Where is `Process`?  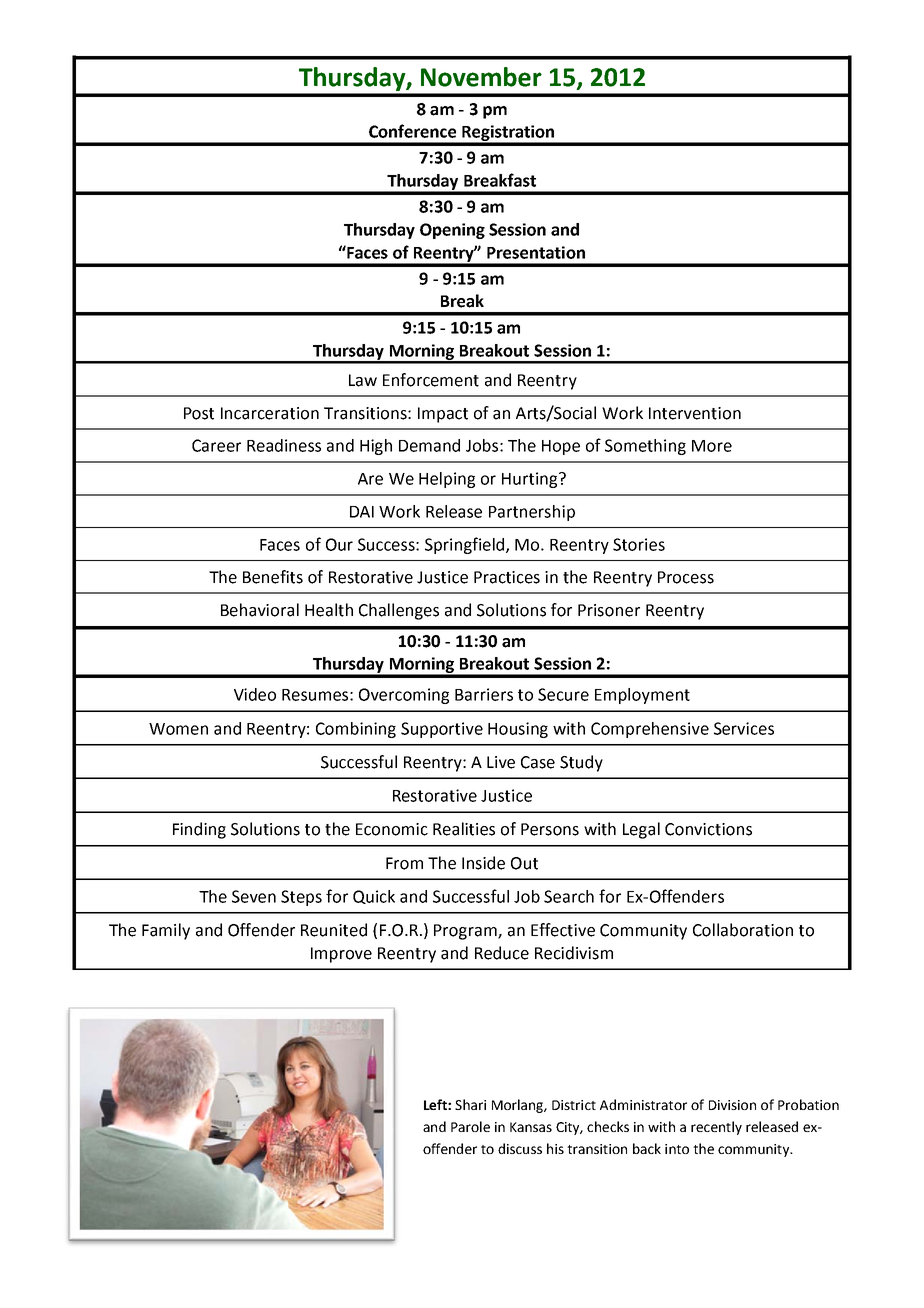 Process is located at coordinates (686, 577).
